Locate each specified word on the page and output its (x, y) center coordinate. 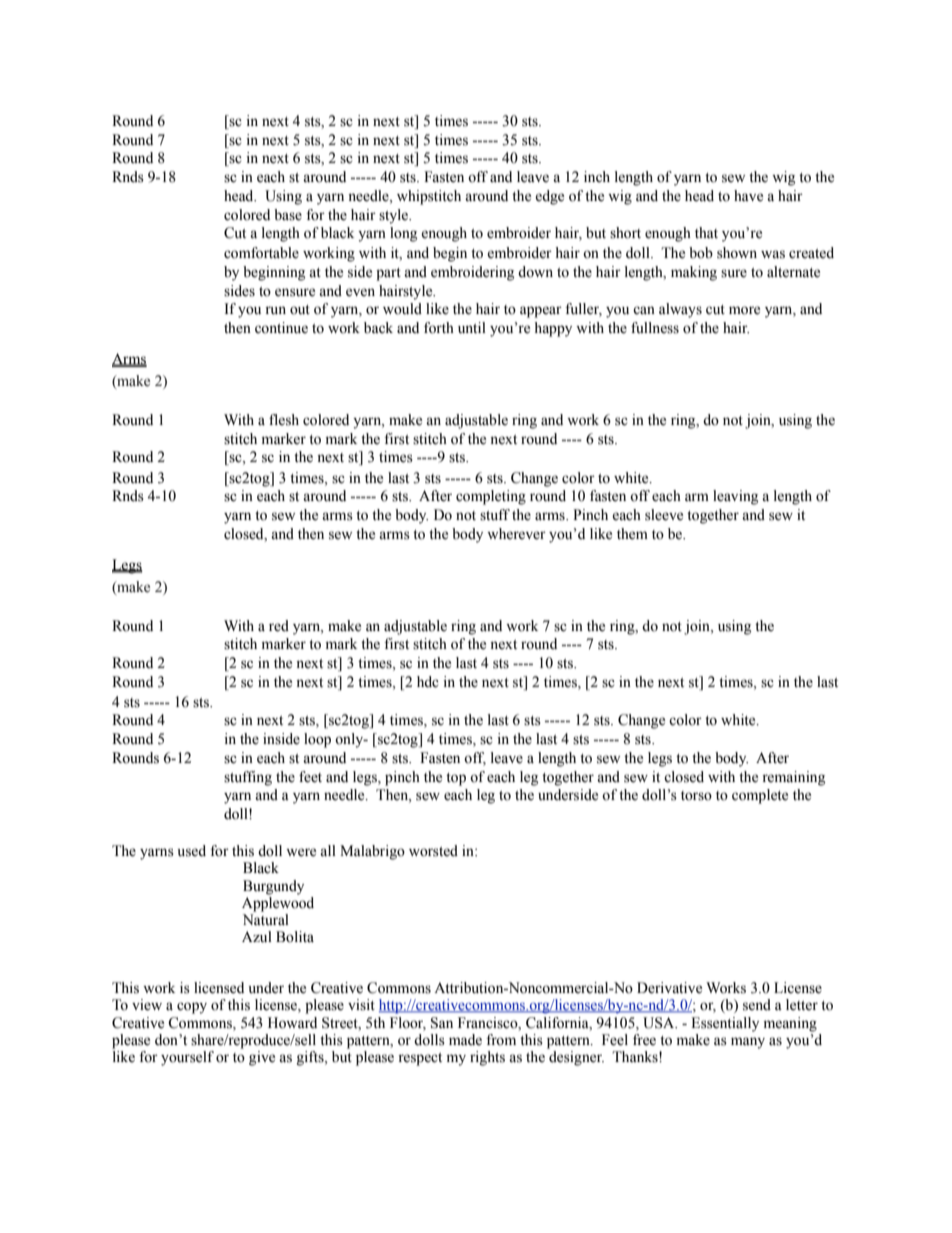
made (465, 1040)
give (262, 1058)
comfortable (261, 253)
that (706, 232)
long (403, 234)
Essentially (725, 1024)
